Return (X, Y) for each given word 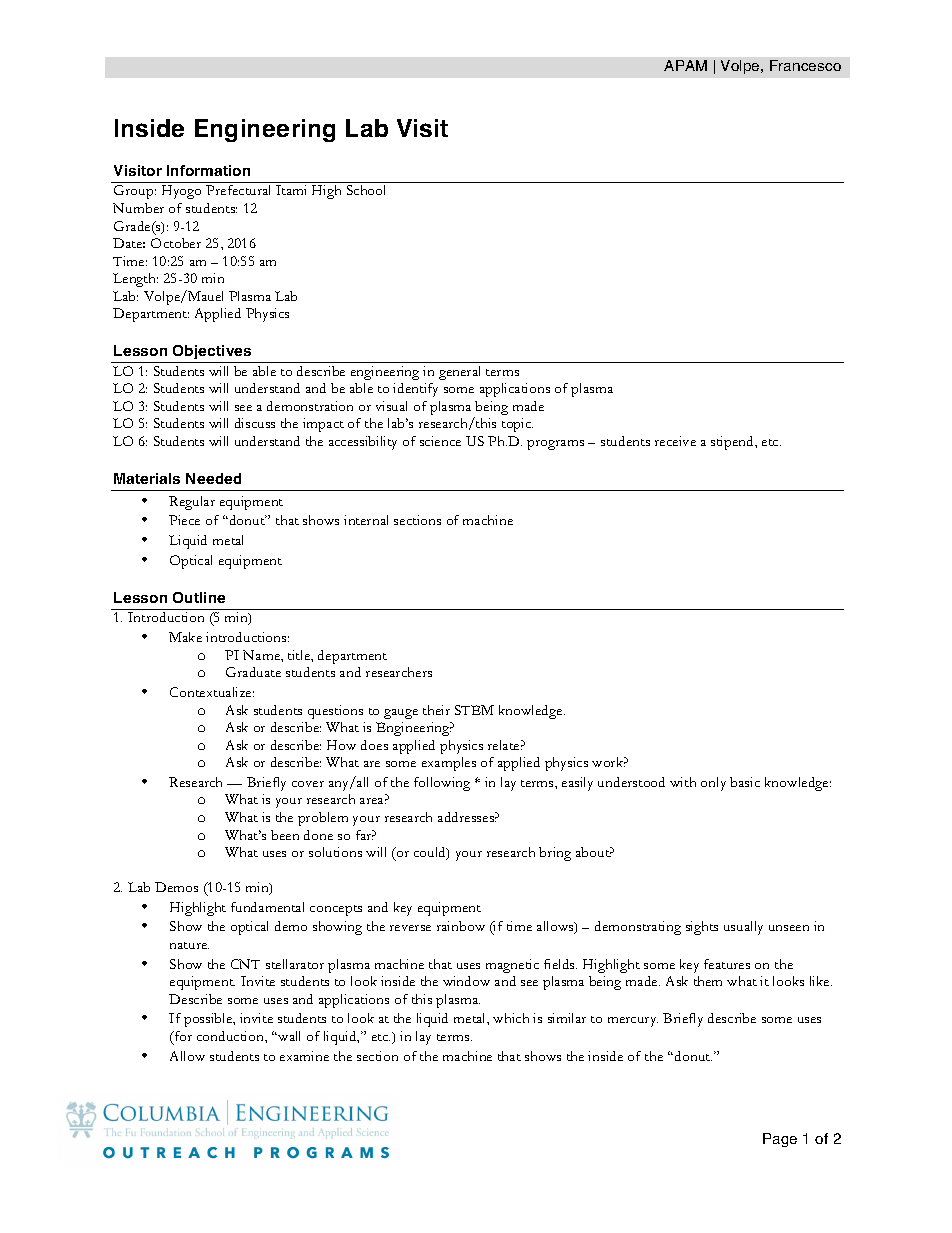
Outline (199, 597)
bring (555, 854)
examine (304, 1056)
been (285, 835)
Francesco (805, 65)
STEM (474, 710)
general (459, 373)
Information (208, 170)
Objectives (212, 352)
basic (745, 782)
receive (675, 441)
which (511, 1018)
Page (780, 1140)
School (366, 190)
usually (743, 928)
